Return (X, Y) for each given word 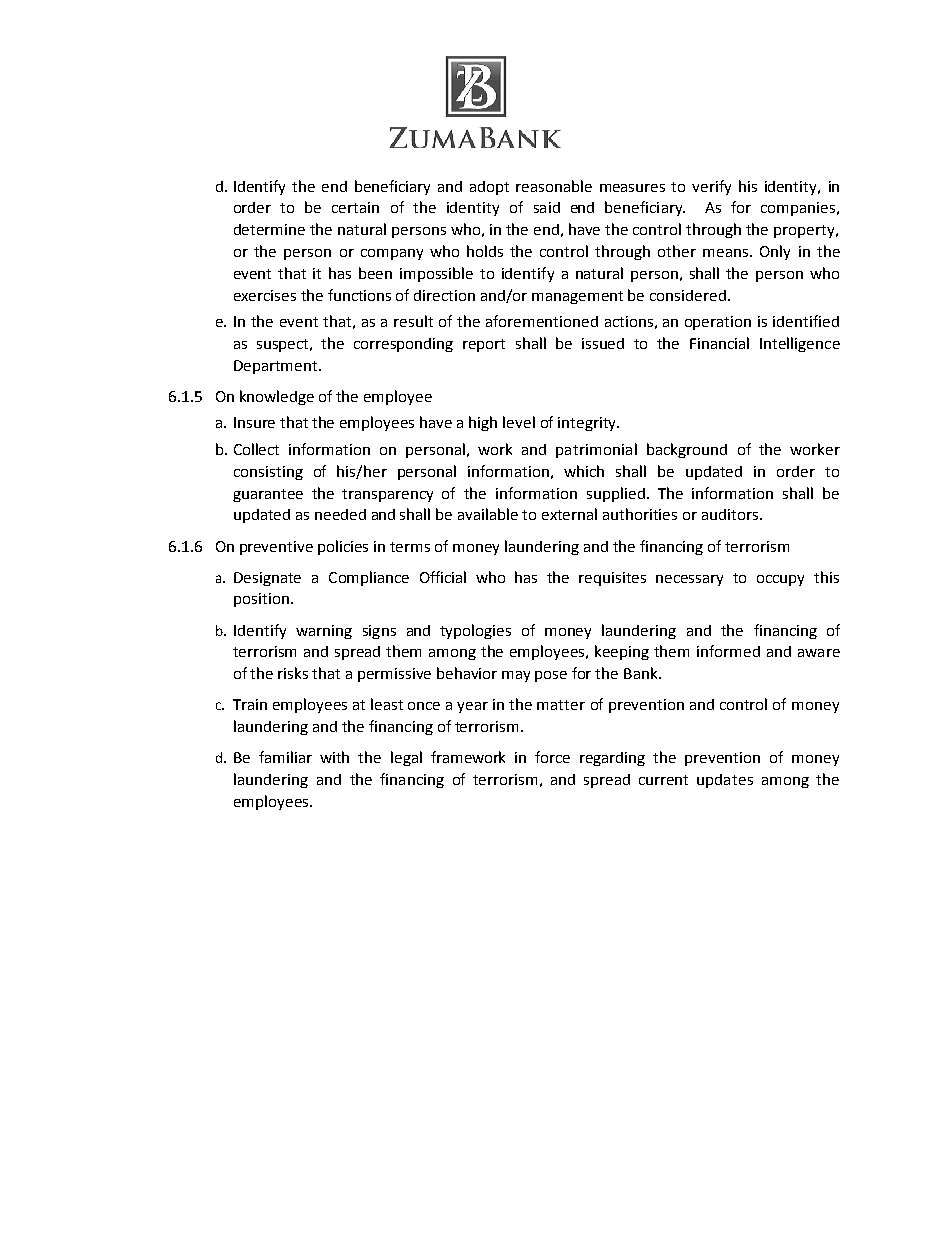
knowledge (277, 397)
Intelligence (800, 344)
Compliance (369, 578)
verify (711, 187)
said (547, 207)
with (334, 757)
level (519, 422)
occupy (780, 580)
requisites (612, 579)
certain (355, 207)
